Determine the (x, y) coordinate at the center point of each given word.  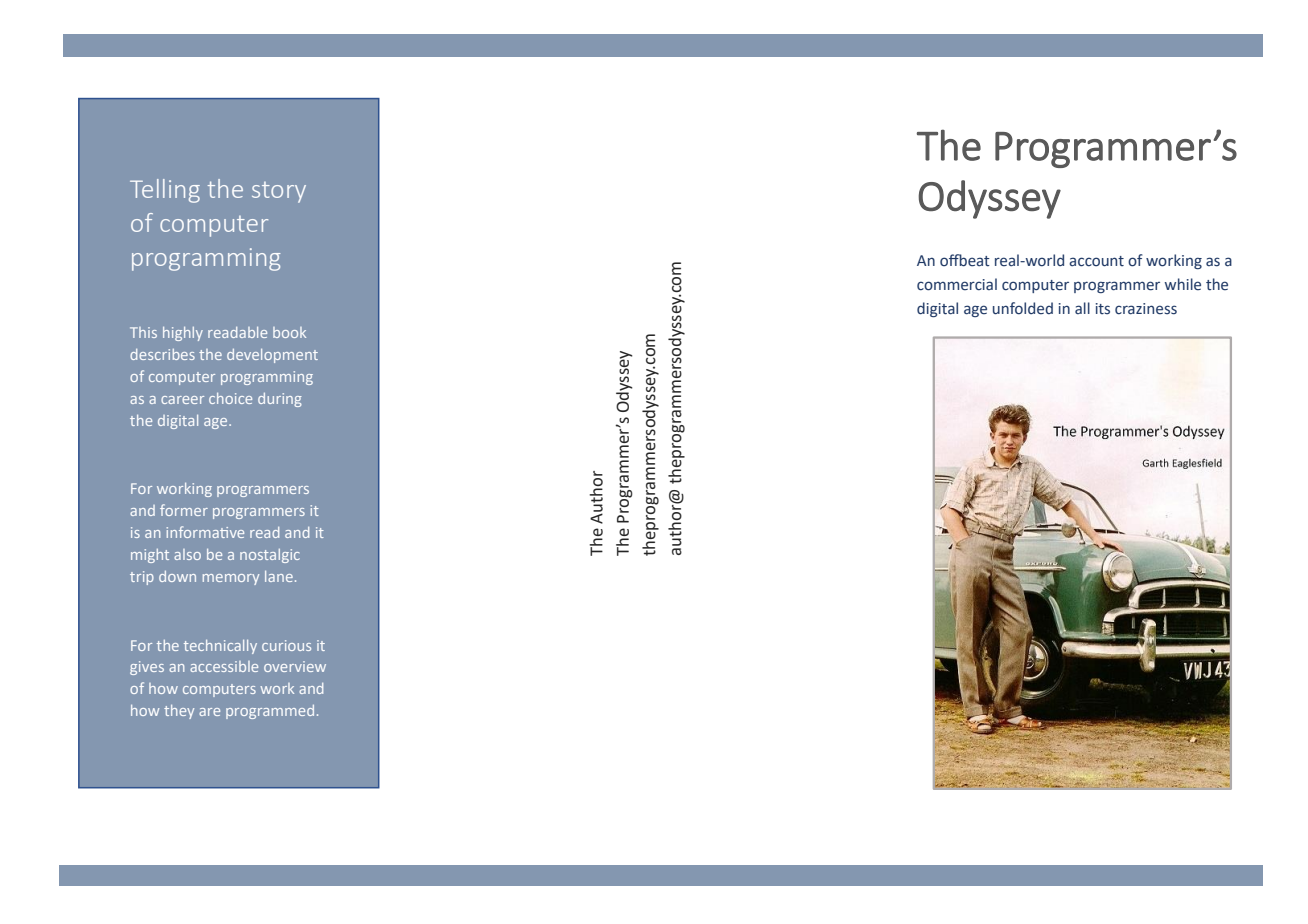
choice (230, 398)
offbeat (965, 260)
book (289, 332)
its (1103, 309)
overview (295, 666)
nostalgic (270, 556)
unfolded (1023, 308)
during (280, 400)
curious (286, 645)
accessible (224, 666)
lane (279, 576)
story (279, 192)
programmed (270, 712)
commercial (957, 284)
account (1096, 261)
